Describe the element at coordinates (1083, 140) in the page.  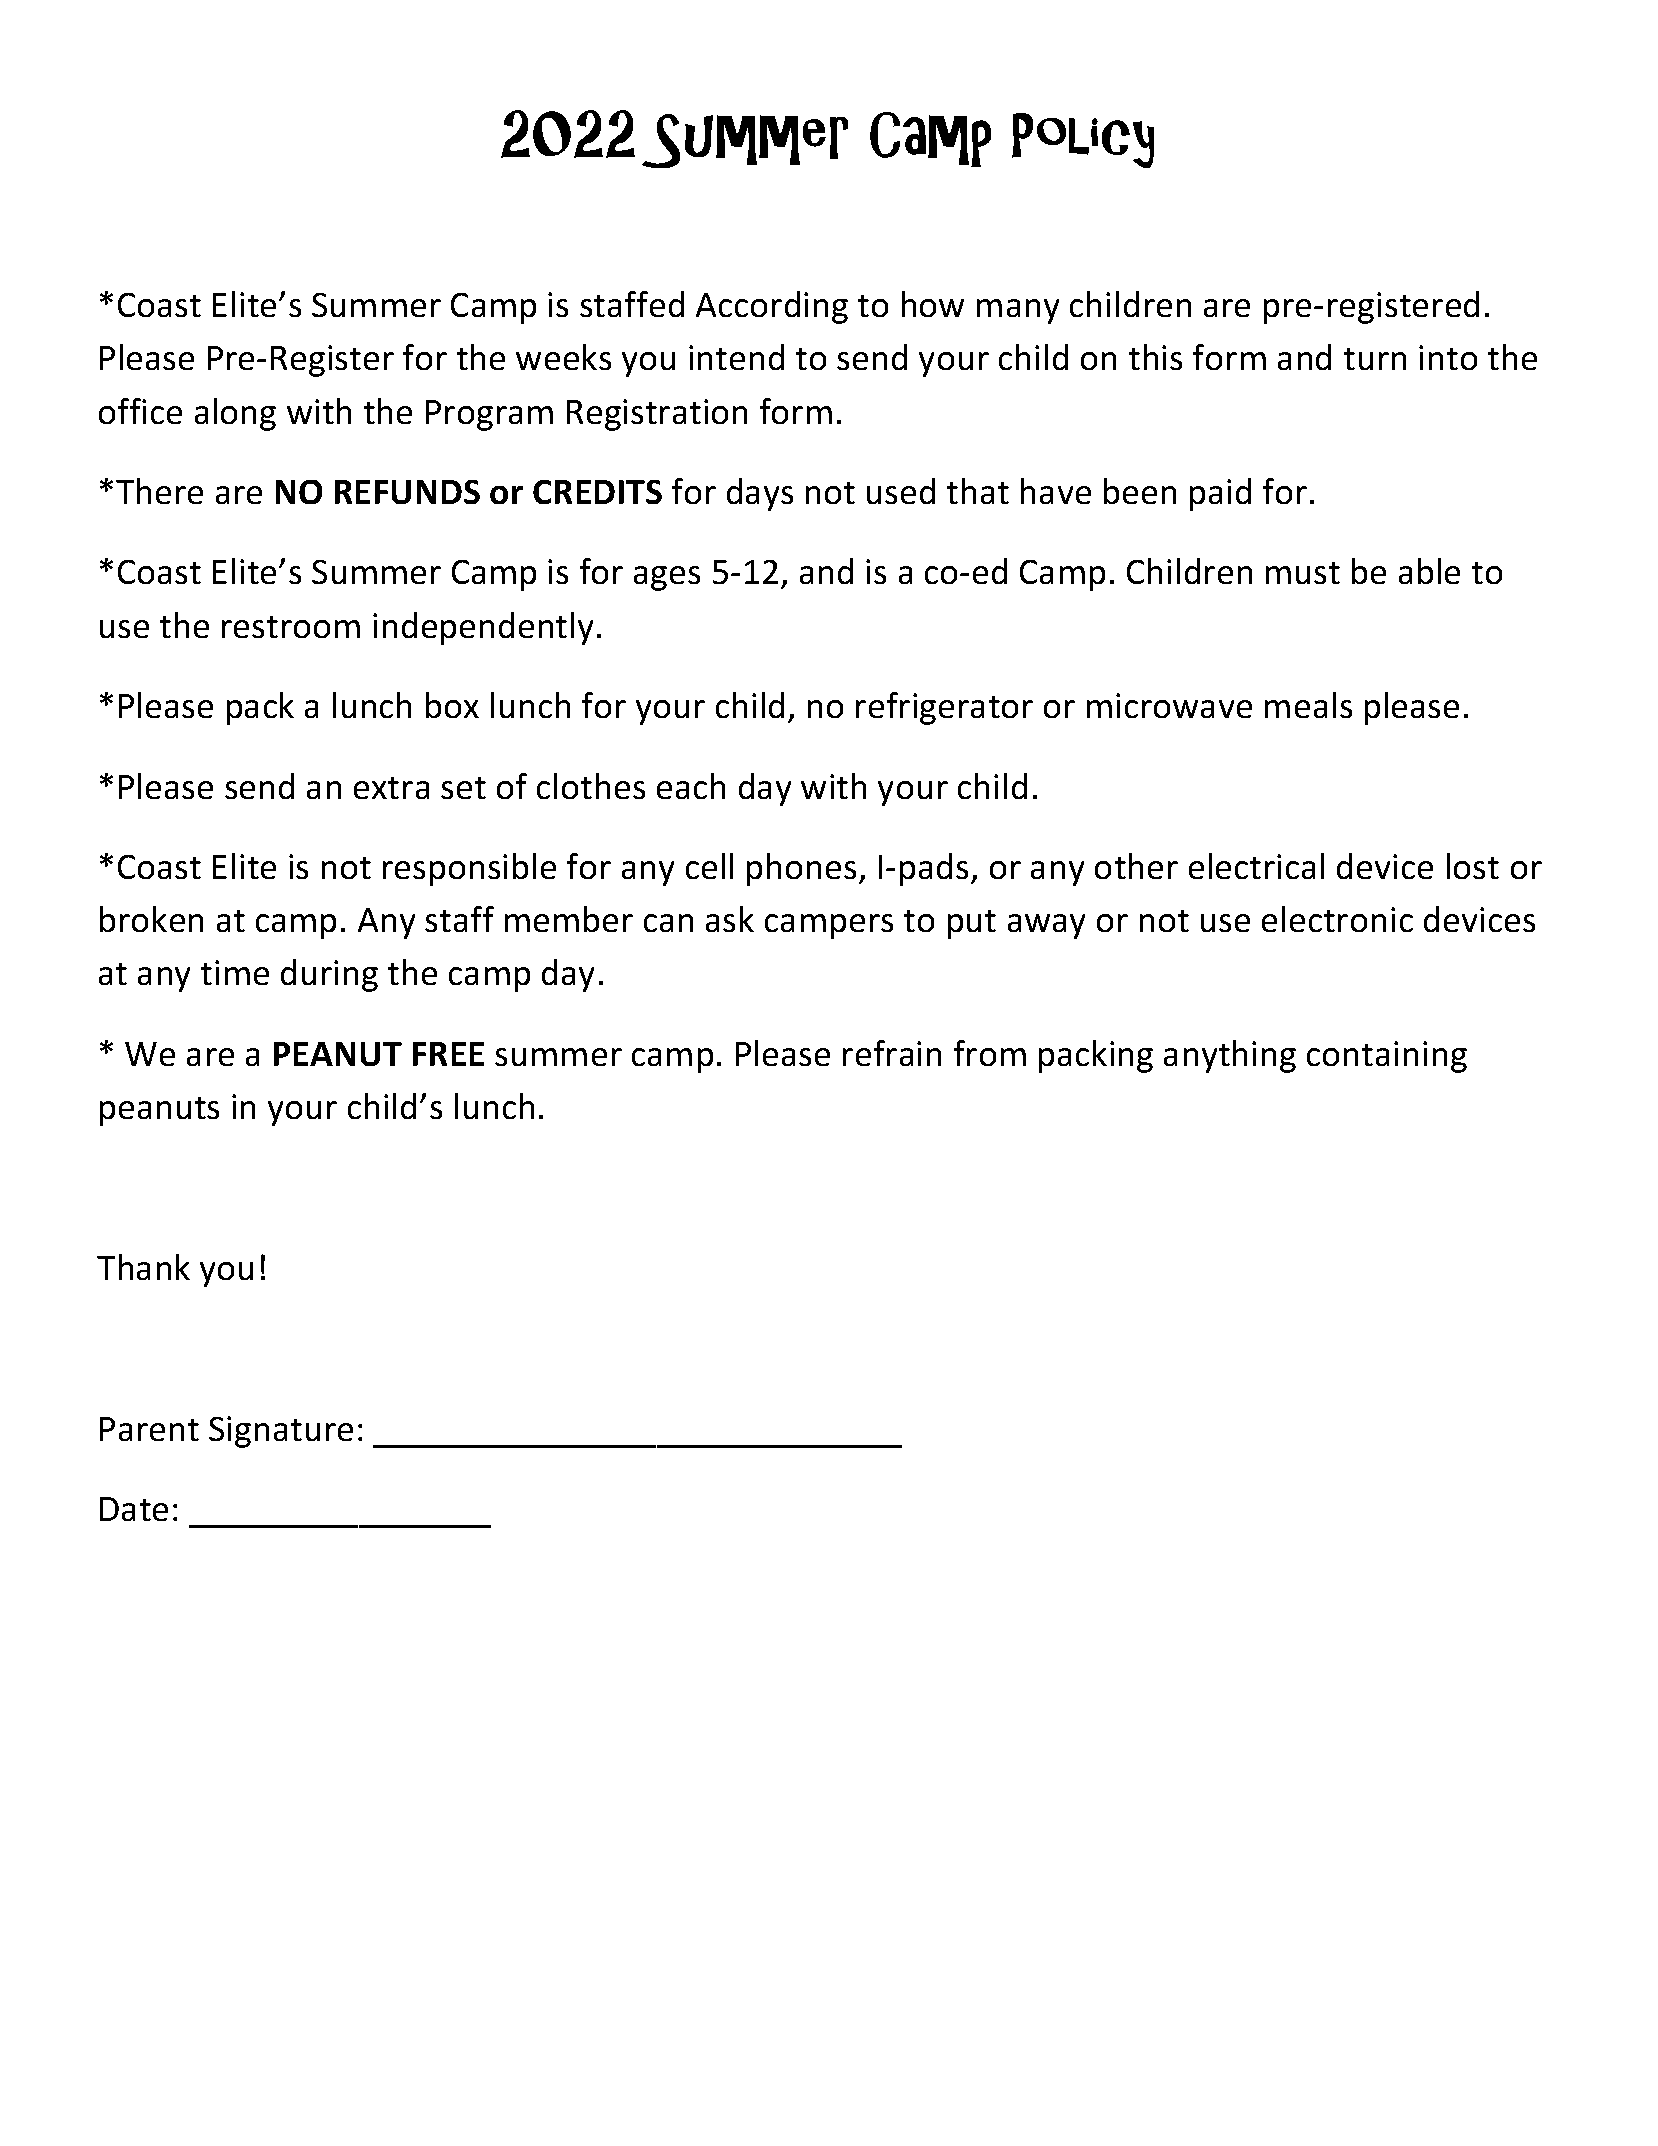
I see `Policy` at that location.
